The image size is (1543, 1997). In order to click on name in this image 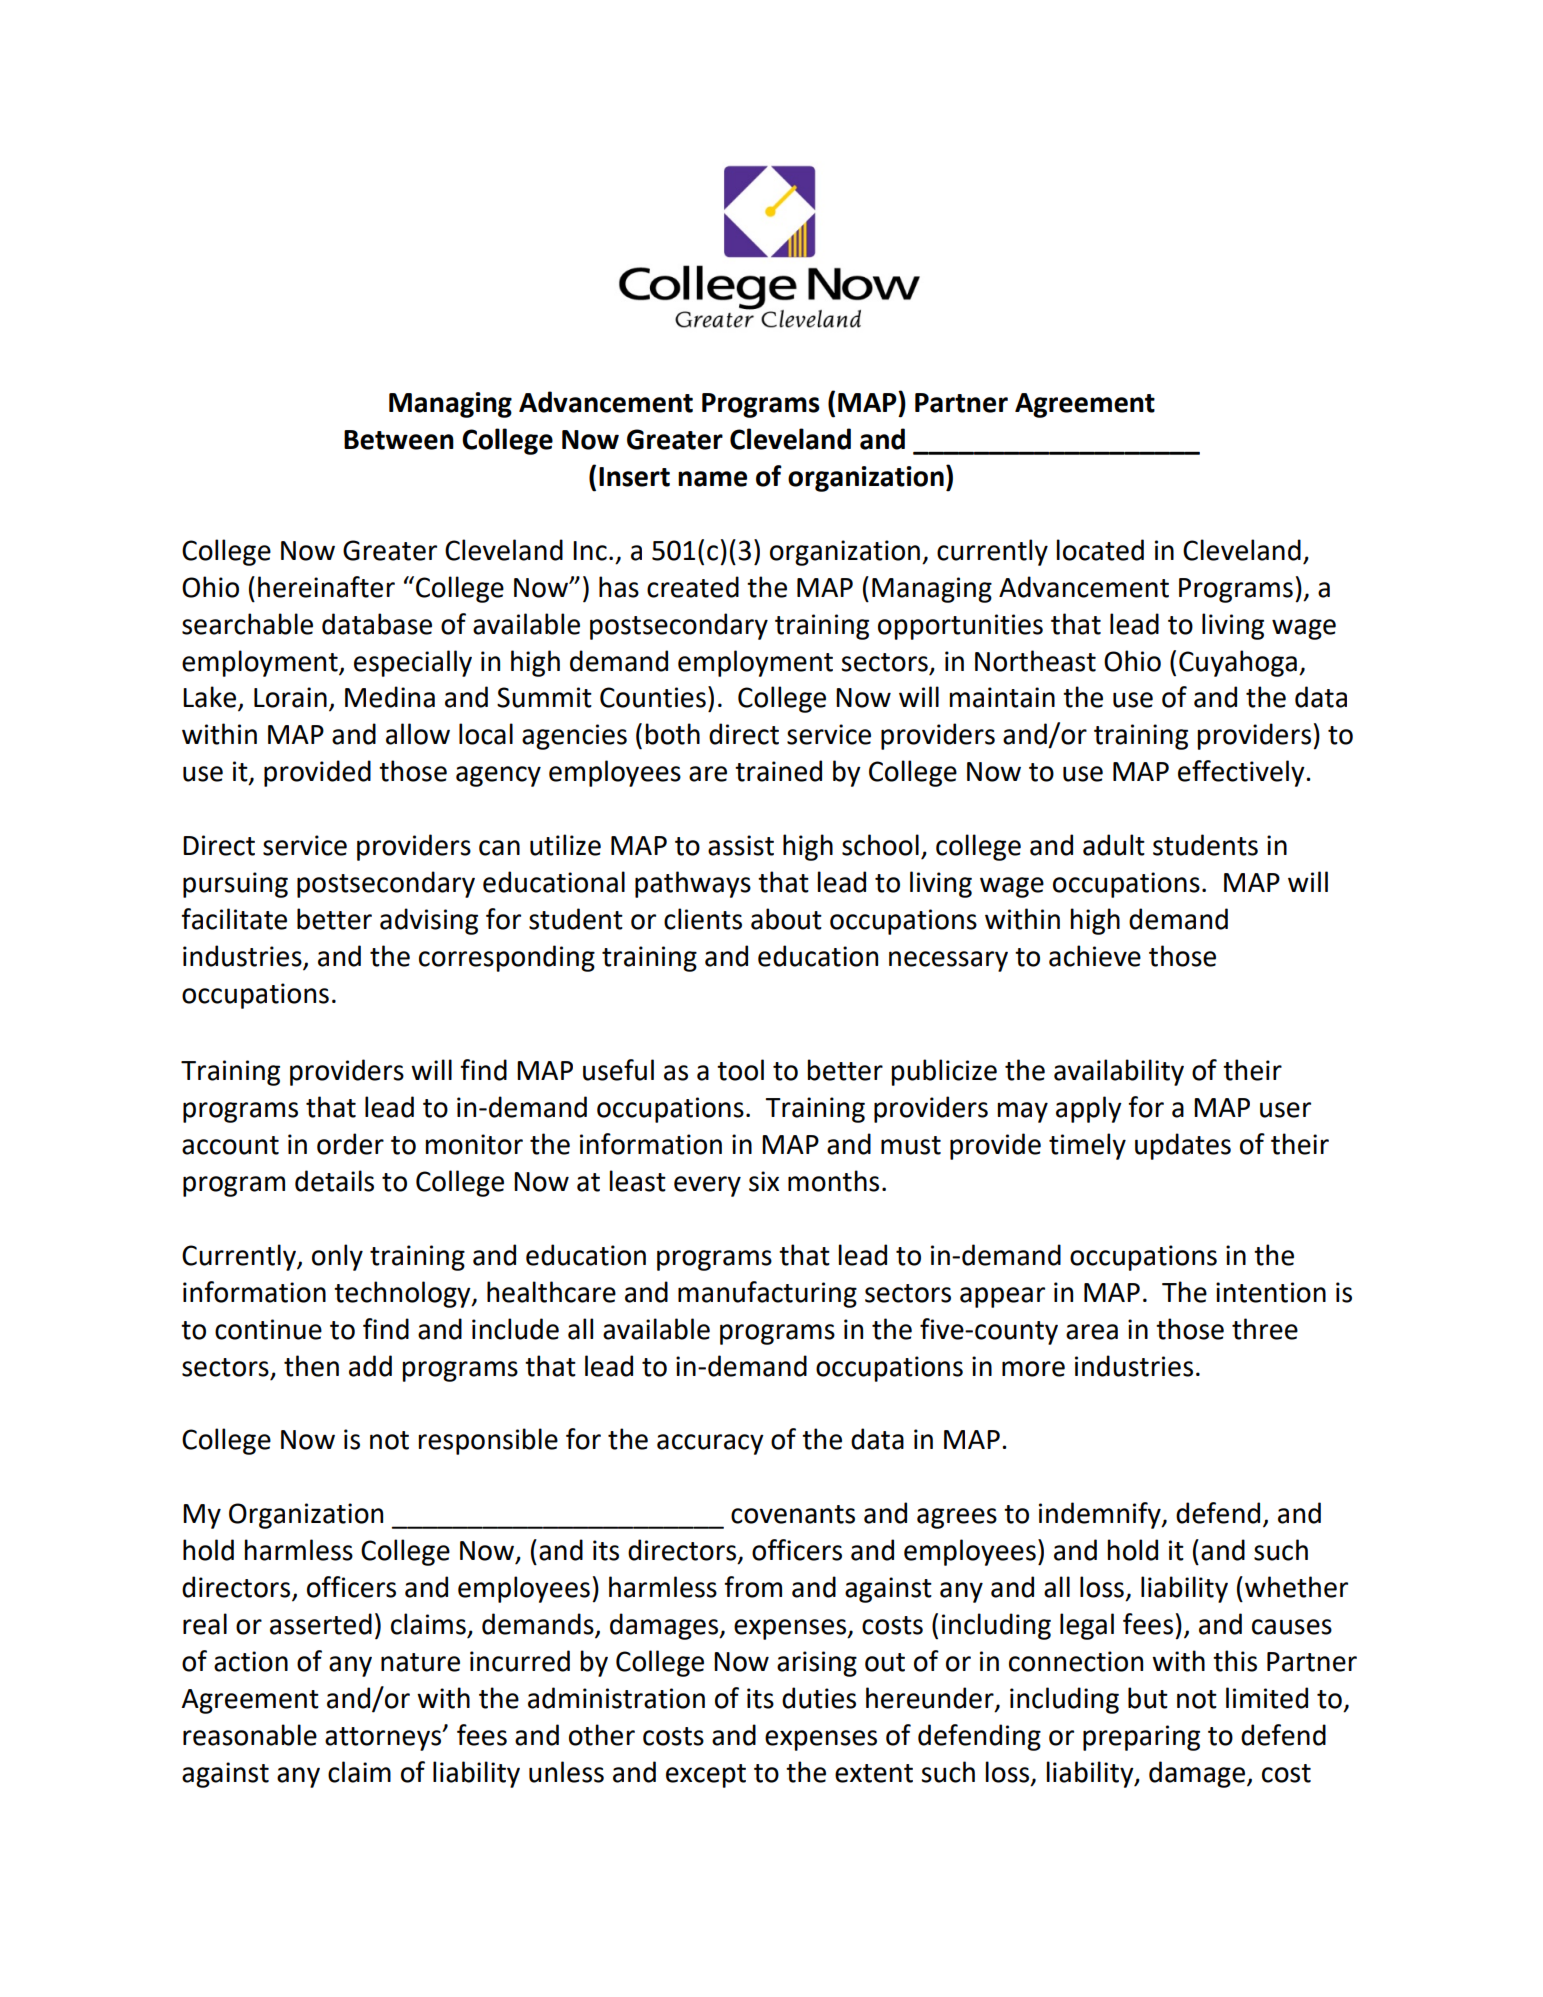, I will do `click(712, 479)`.
